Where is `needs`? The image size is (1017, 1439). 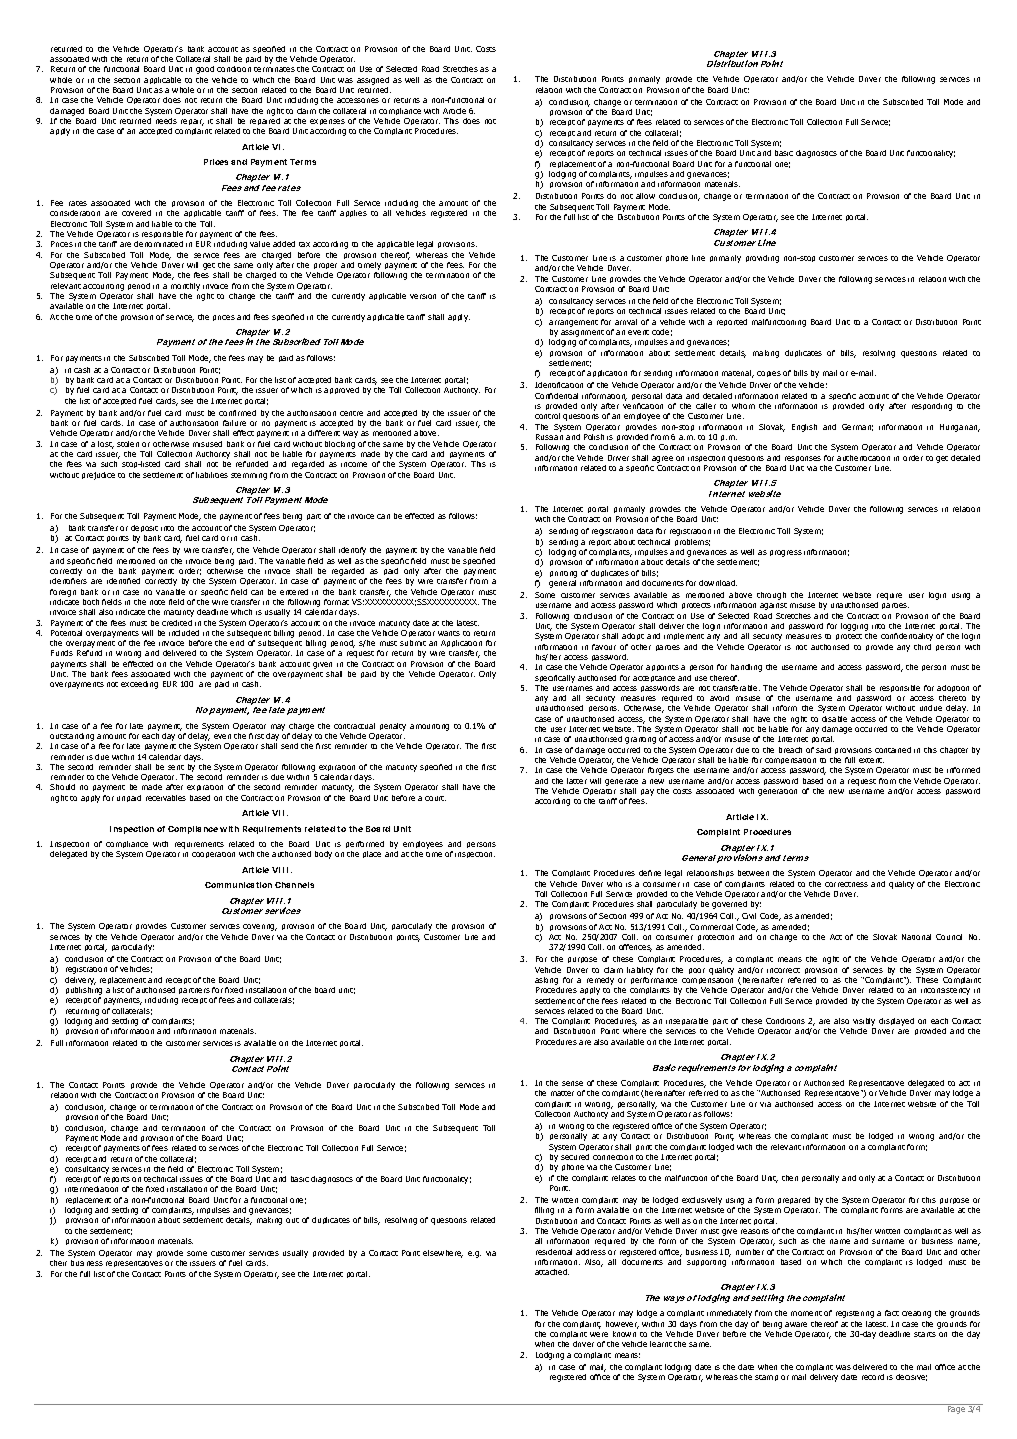
needs is located at coordinates (166, 121).
